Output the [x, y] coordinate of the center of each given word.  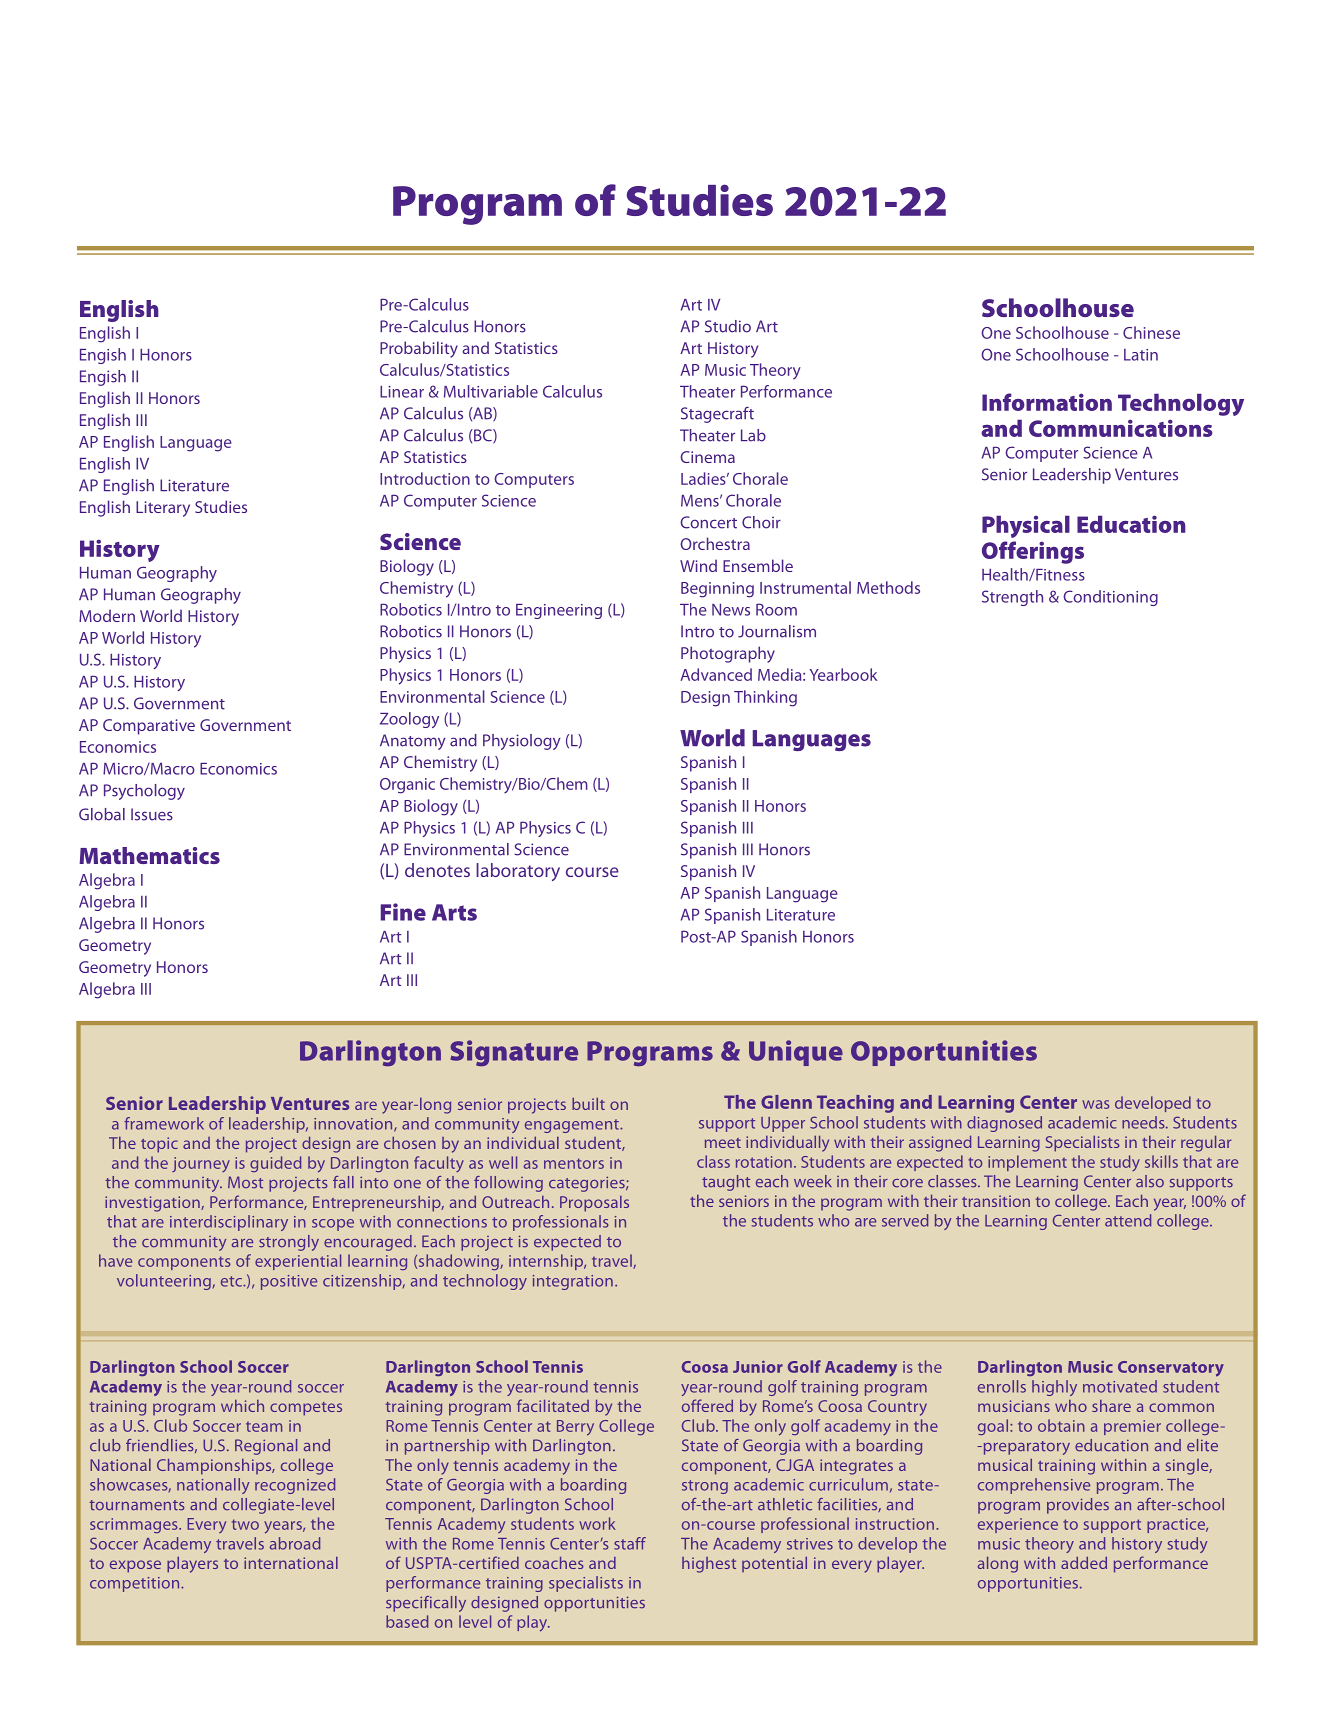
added [1084, 1563]
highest [709, 1565]
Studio [728, 326]
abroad [295, 1543]
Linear [402, 392]
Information [1047, 402]
